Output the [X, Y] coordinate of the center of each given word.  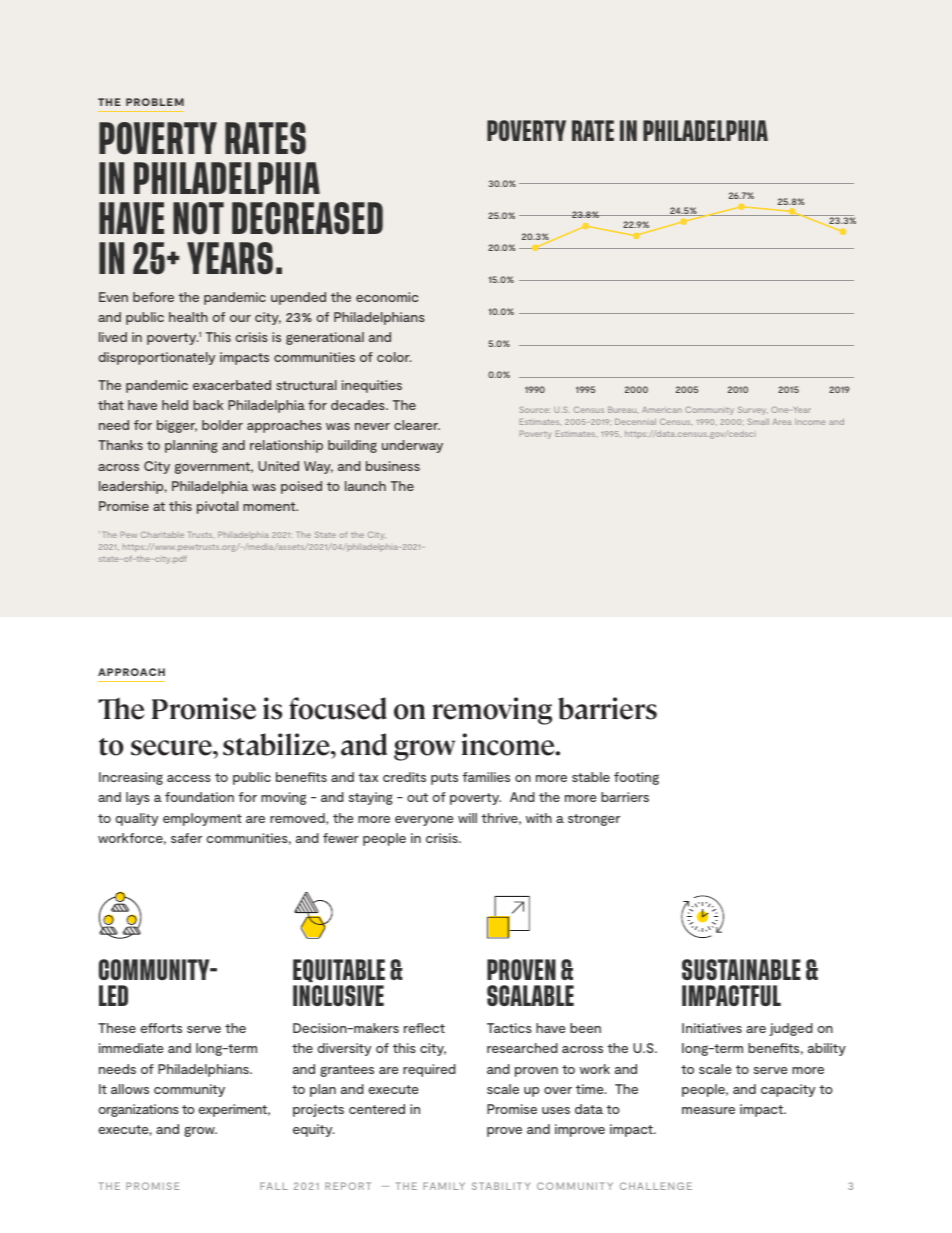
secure [173, 748]
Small [758, 421]
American [662, 410]
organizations [138, 1110]
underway [412, 446]
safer [186, 838]
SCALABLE [530, 995]
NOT [198, 218]
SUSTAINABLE [741, 969]
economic [387, 297]
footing [636, 778]
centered [377, 1109]
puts [444, 779]
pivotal [217, 507]
